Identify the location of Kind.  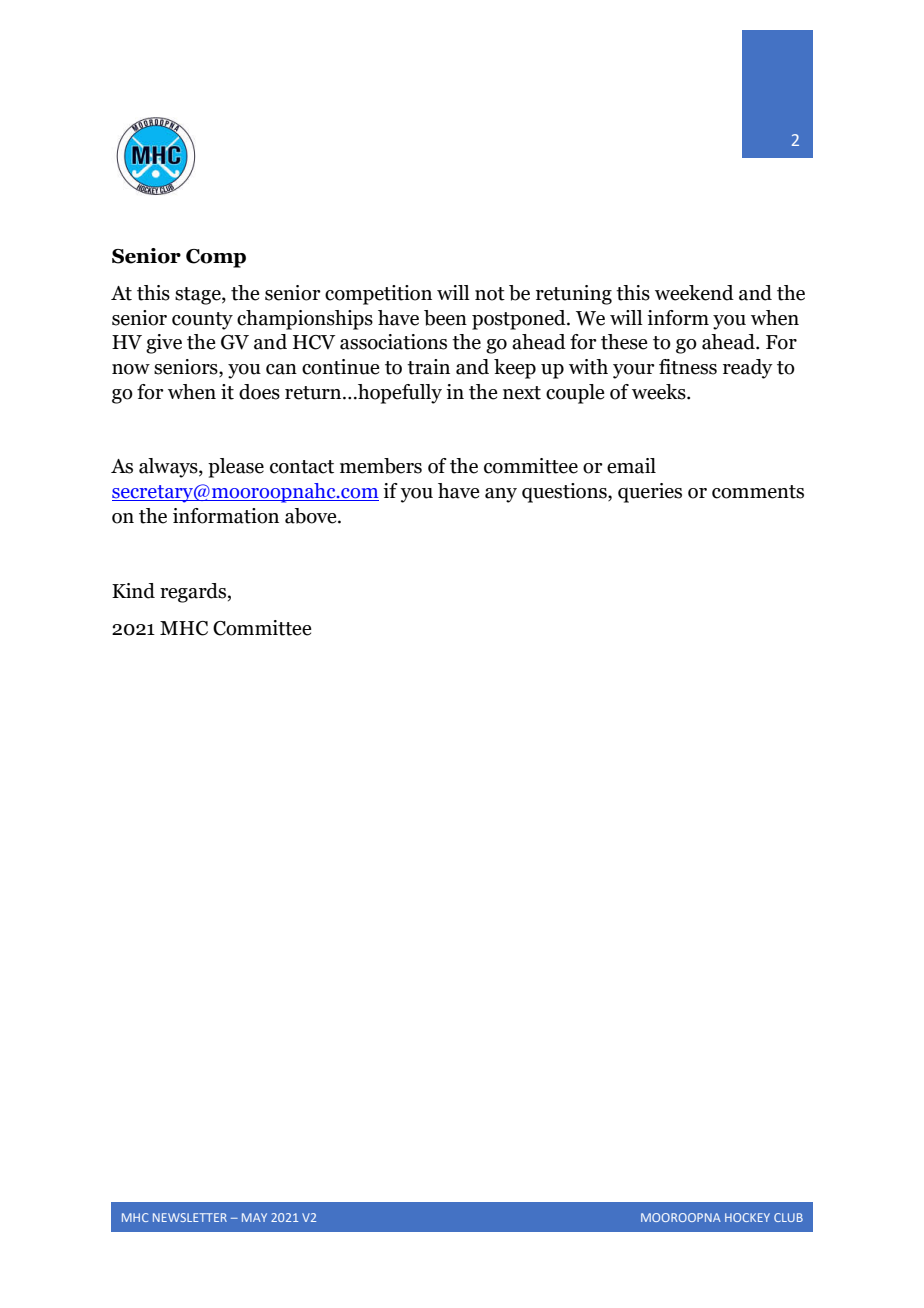
(133, 591).
